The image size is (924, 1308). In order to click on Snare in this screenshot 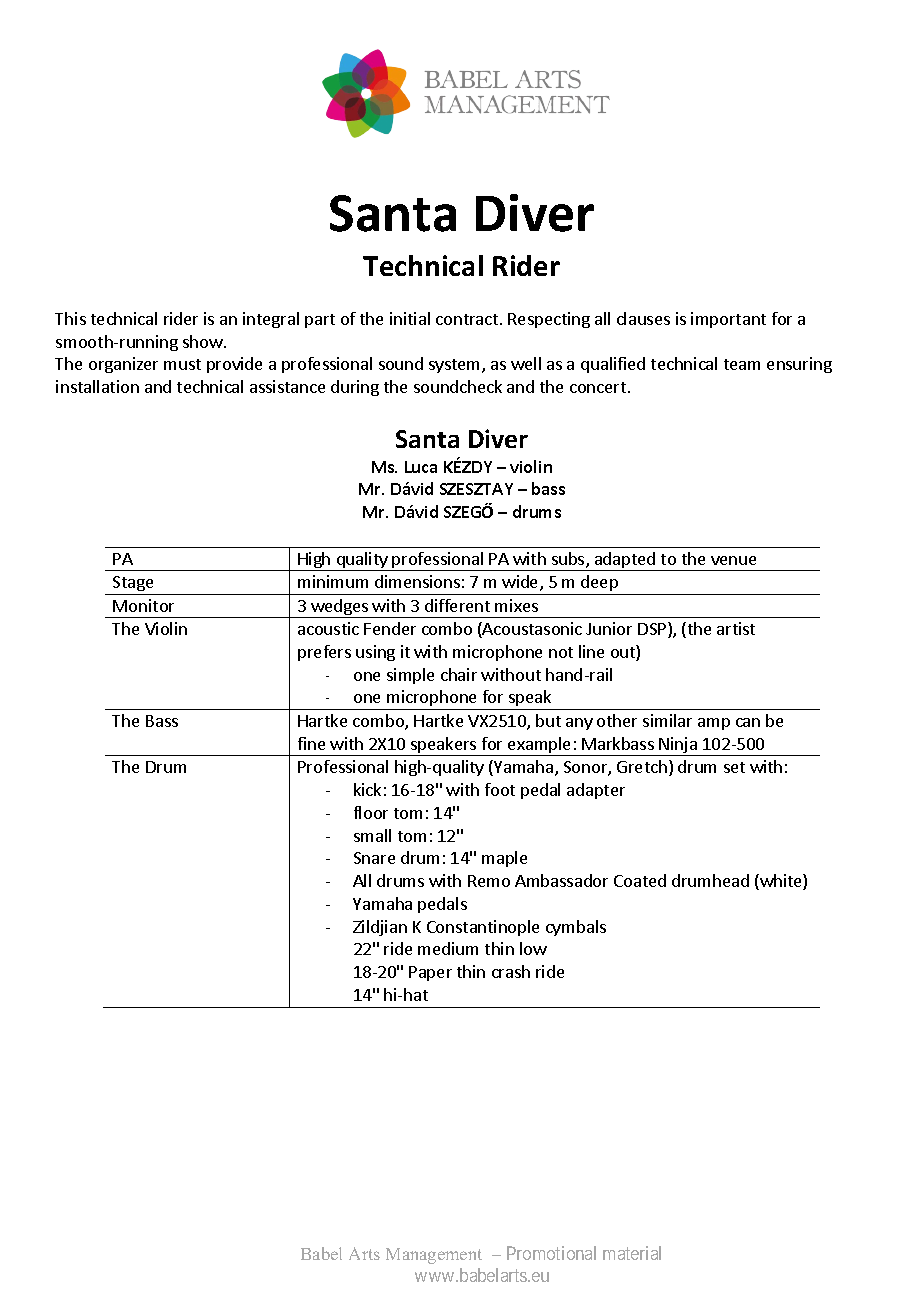, I will do `click(374, 858)`.
